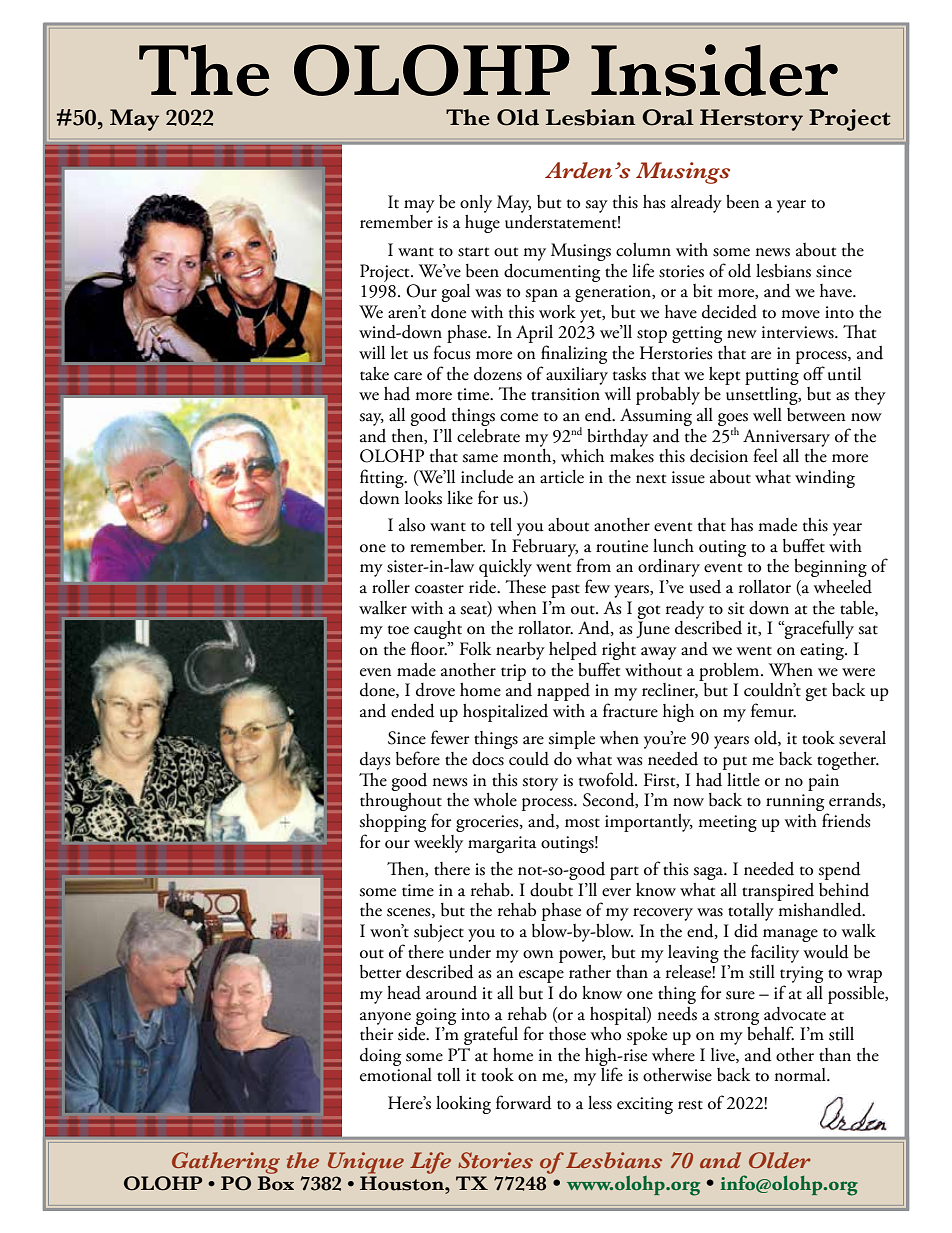  Describe the element at coordinates (823, 651) in the screenshot. I see `eating` at that location.
